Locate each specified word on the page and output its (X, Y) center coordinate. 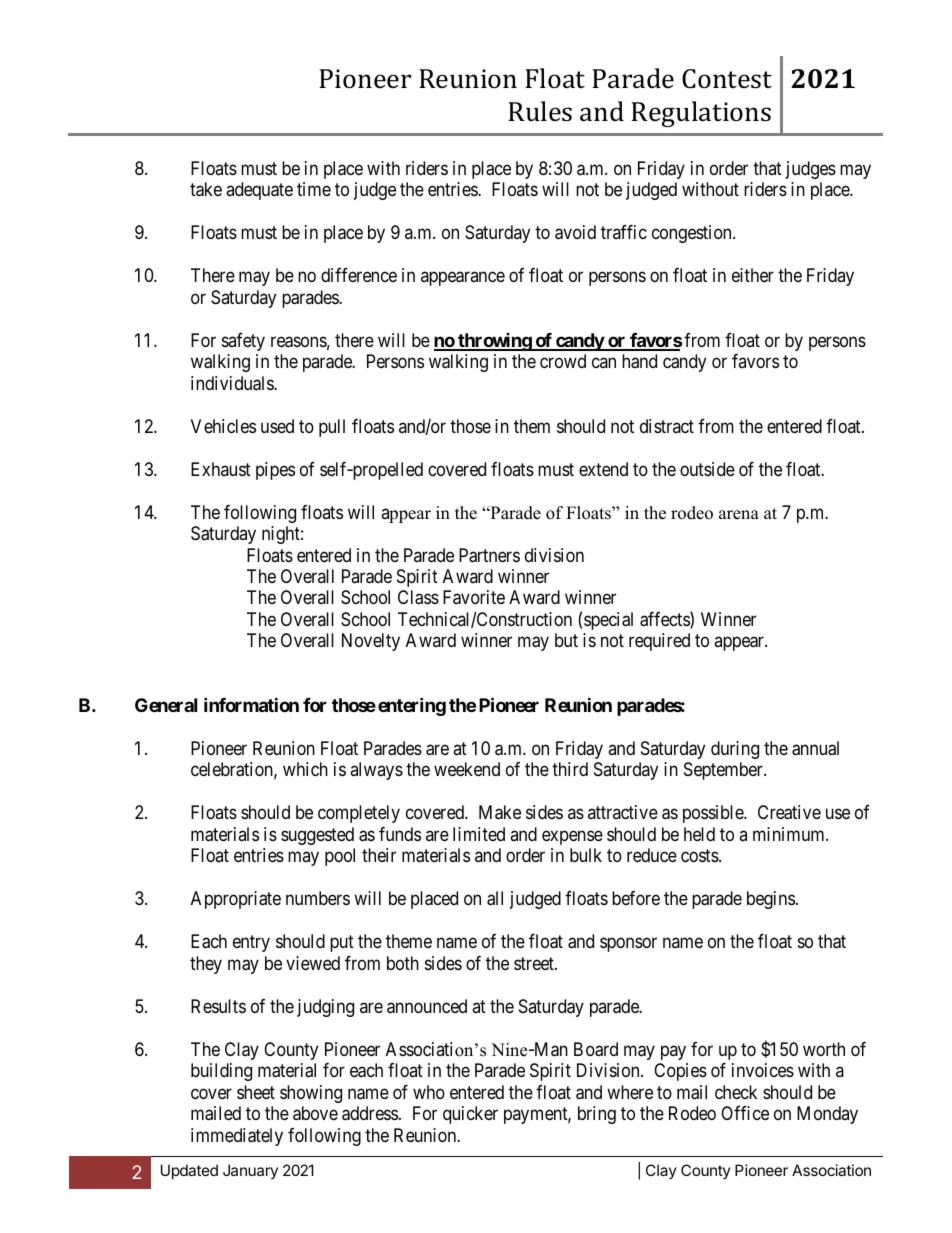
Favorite (474, 597)
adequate (259, 191)
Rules (540, 111)
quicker (470, 1115)
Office (745, 1113)
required (659, 642)
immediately (237, 1137)
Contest (727, 79)
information (251, 704)
